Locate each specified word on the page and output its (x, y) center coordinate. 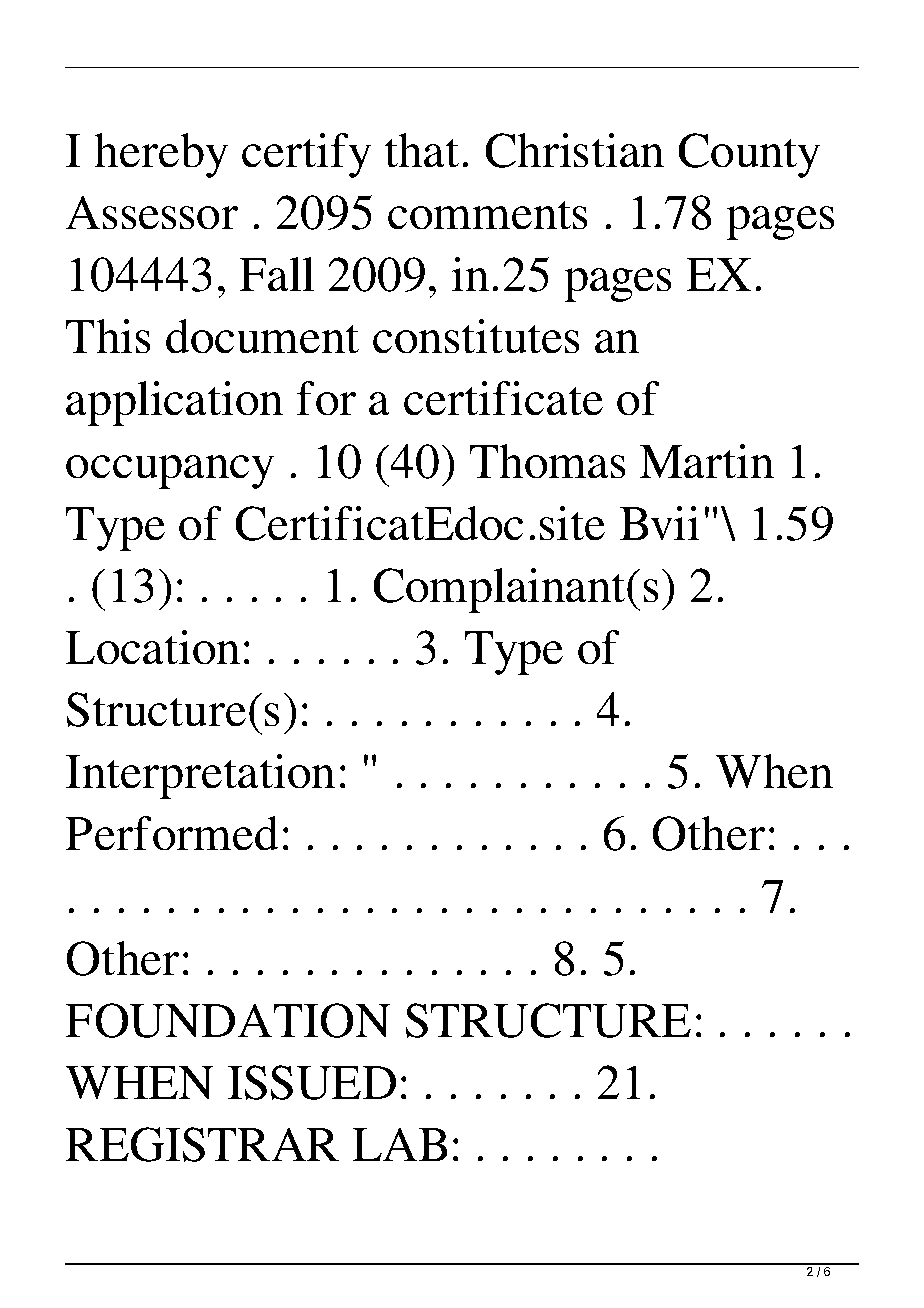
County (749, 155)
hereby (161, 155)
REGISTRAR (202, 1144)
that (422, 150)
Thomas (547, 461)
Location (152, 647)
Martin (706, 461)
